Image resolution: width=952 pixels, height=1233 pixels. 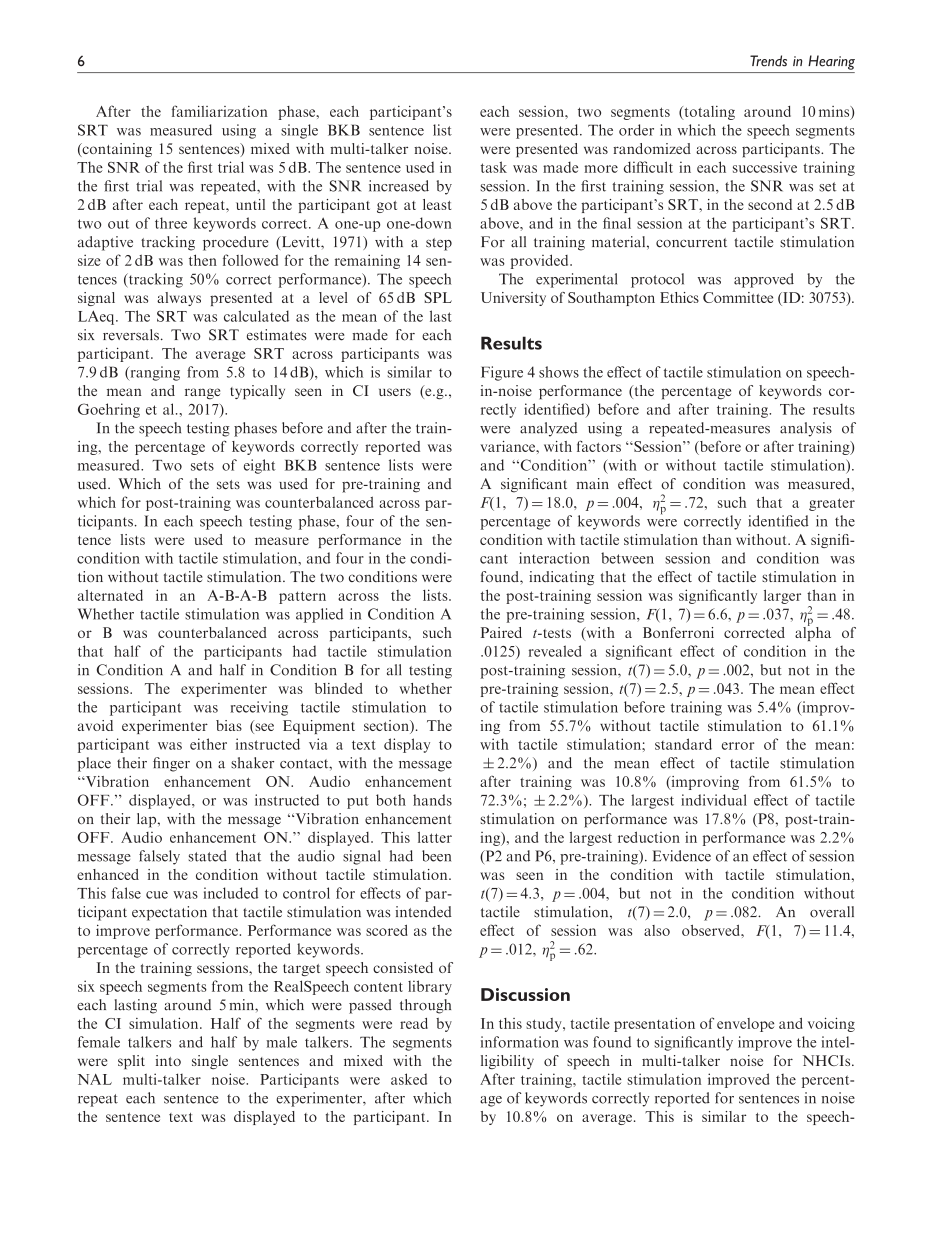 I want to click on until, so click(x=250, y=204).
